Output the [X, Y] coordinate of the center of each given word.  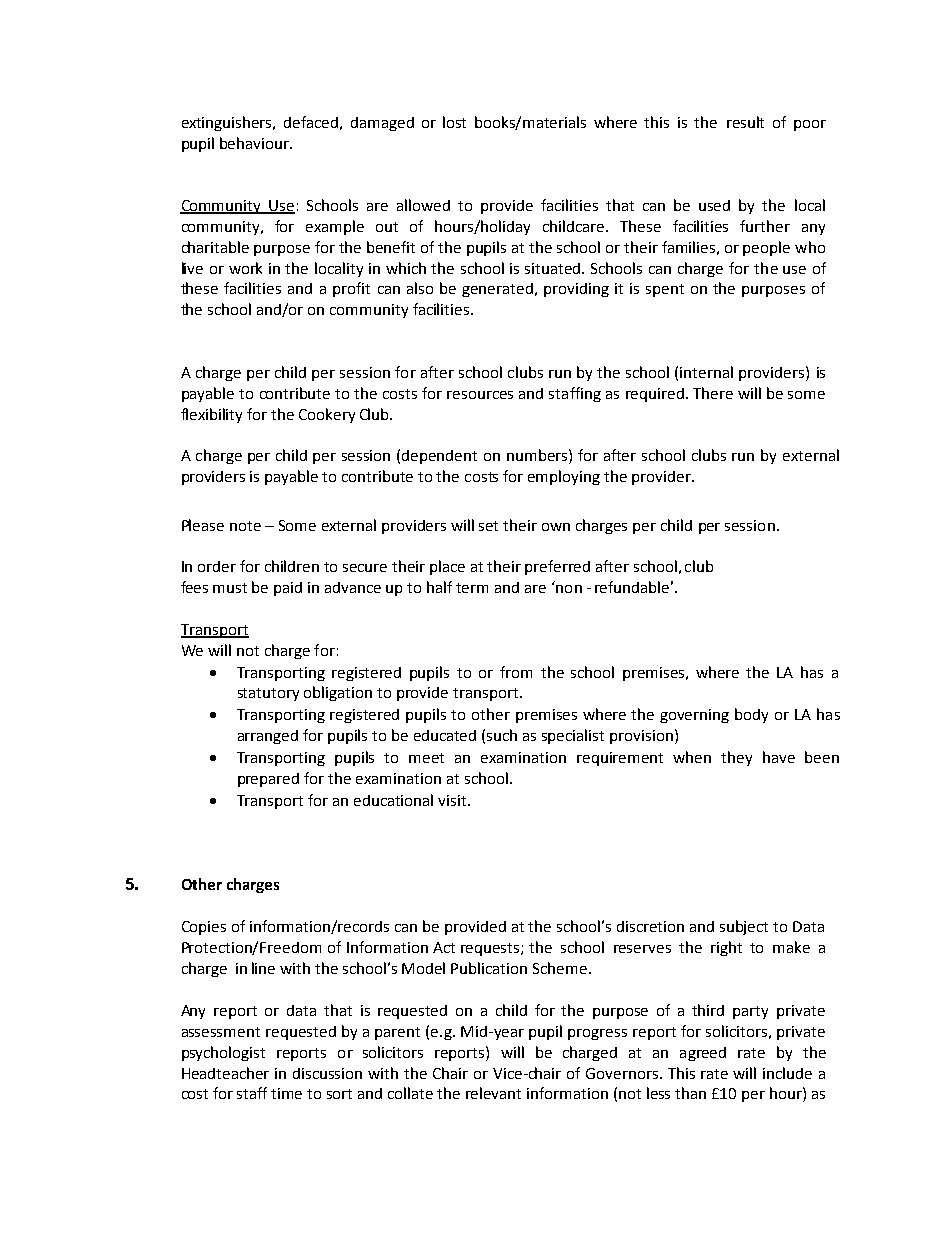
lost [454, 122]
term [472, 588]
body [751, 715]
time [286, 1093]
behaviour [255, 143]
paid [288, 589]
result [745, 122]
